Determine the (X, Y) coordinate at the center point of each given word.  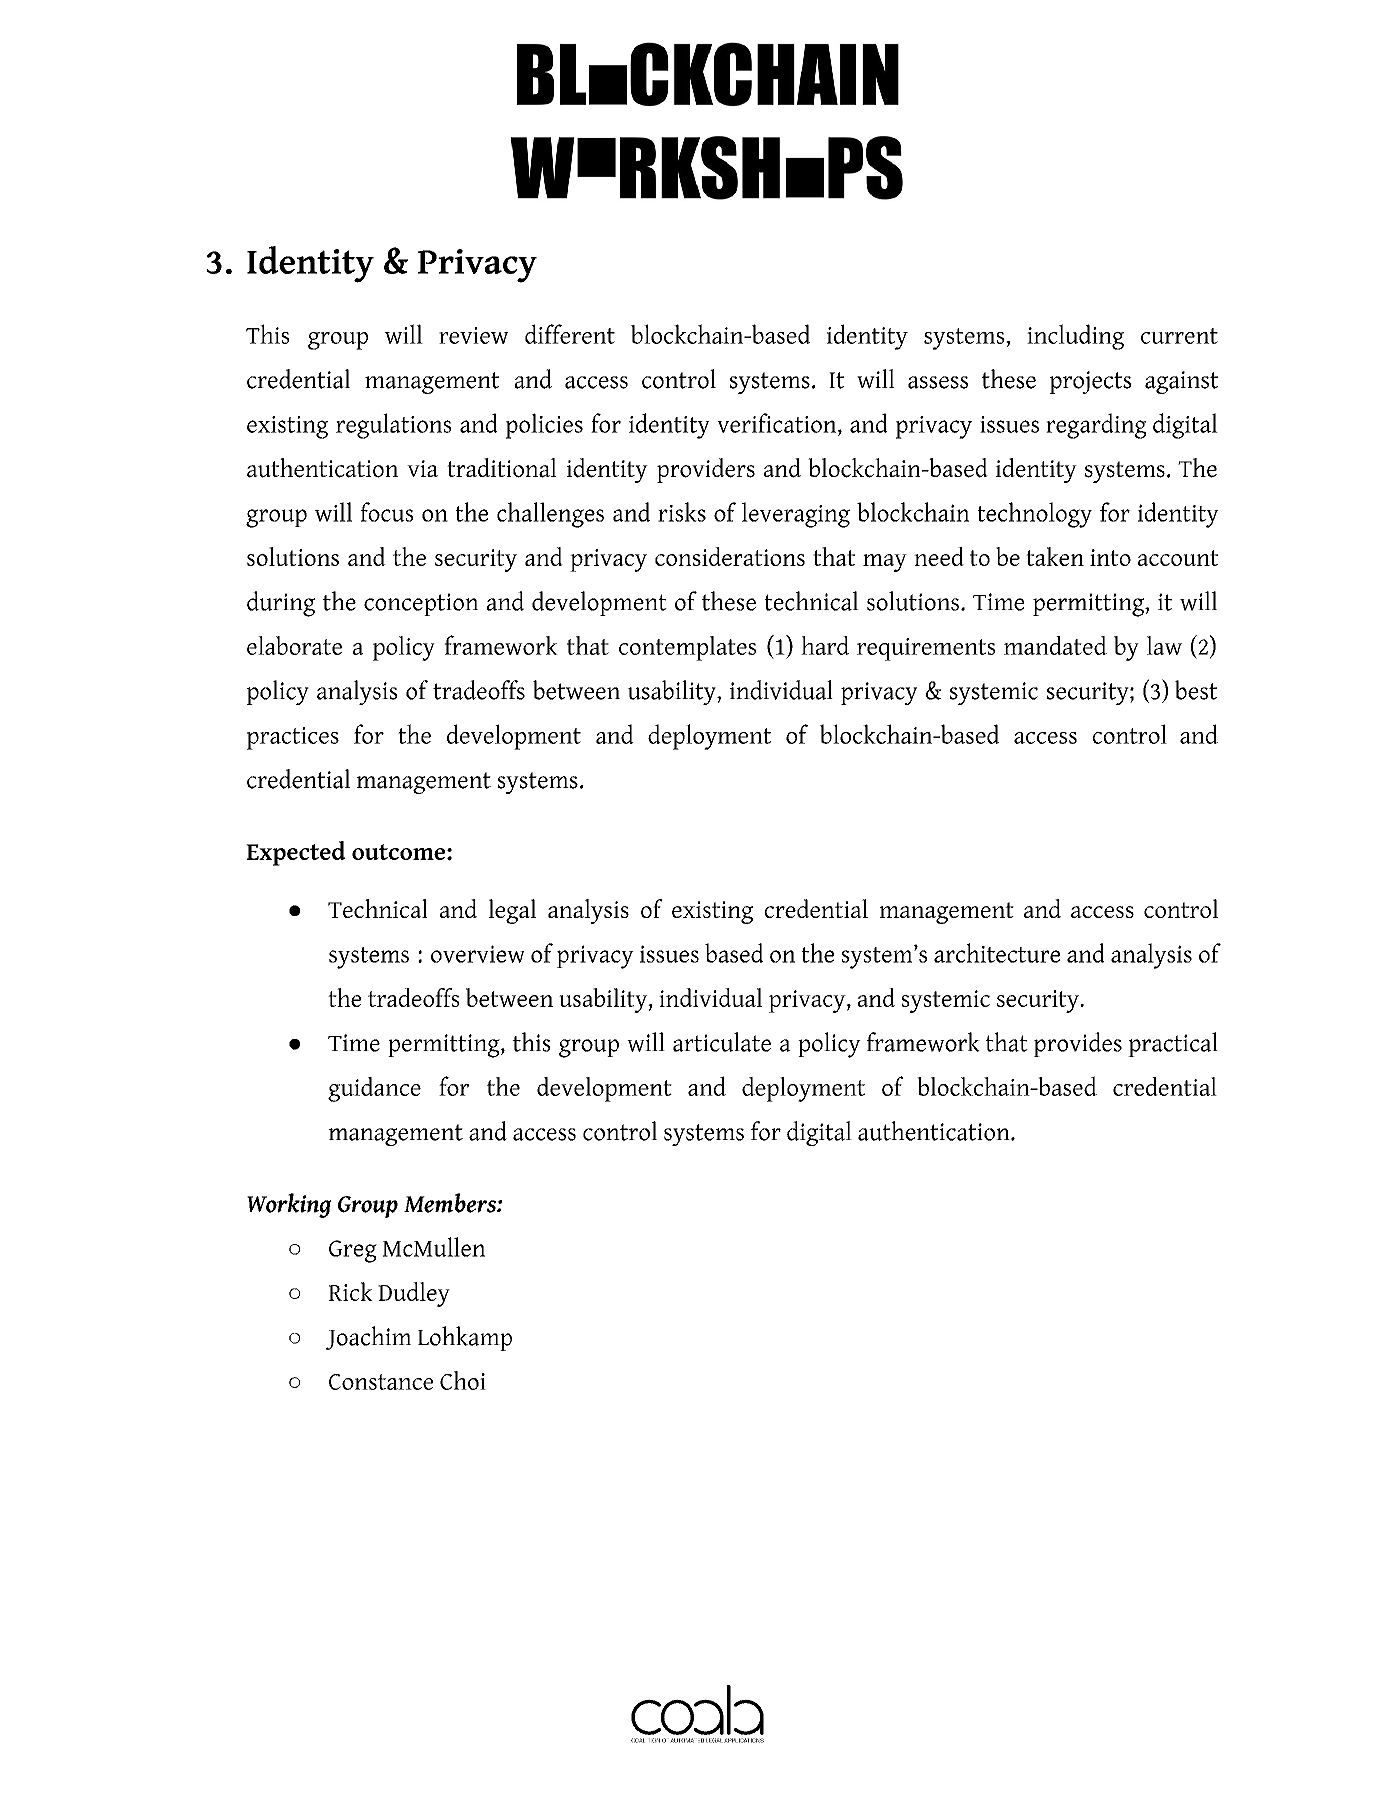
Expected (295, 853)
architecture (997, 953)
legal (512, 911)
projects (1090, 382)
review (473, 335)
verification (778, 423)
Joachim (368, 1338)
